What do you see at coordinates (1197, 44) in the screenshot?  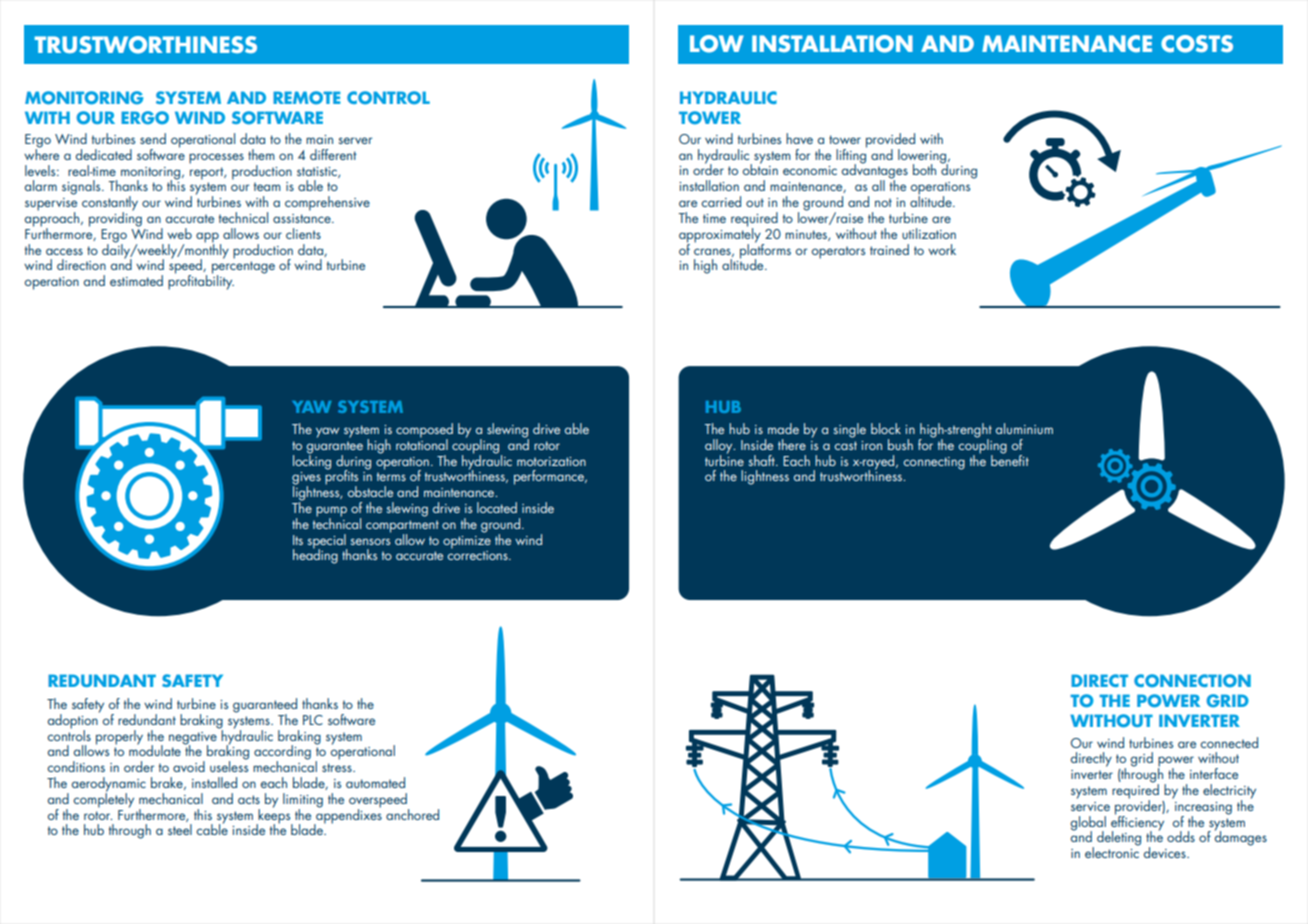 I see `COSTS` at bounding box center [1197, 44].
